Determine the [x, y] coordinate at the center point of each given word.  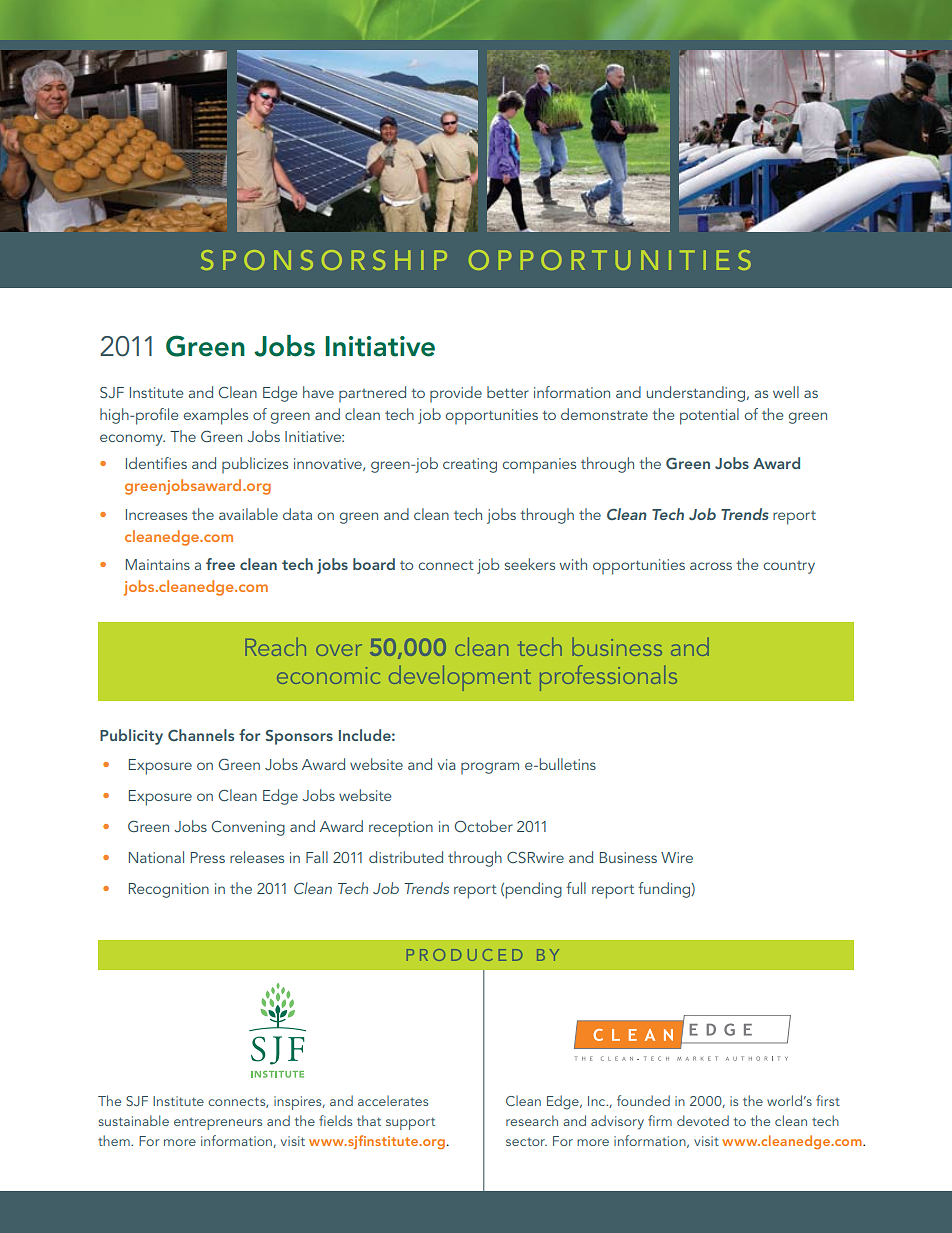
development [460, 678]
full [576, 888]
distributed [406, 857]
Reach [276, 646]
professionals [608, 678]
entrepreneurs [218, 1124]
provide [456, 394]
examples [216, 416]
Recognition [169, 890]
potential [709, 416]
